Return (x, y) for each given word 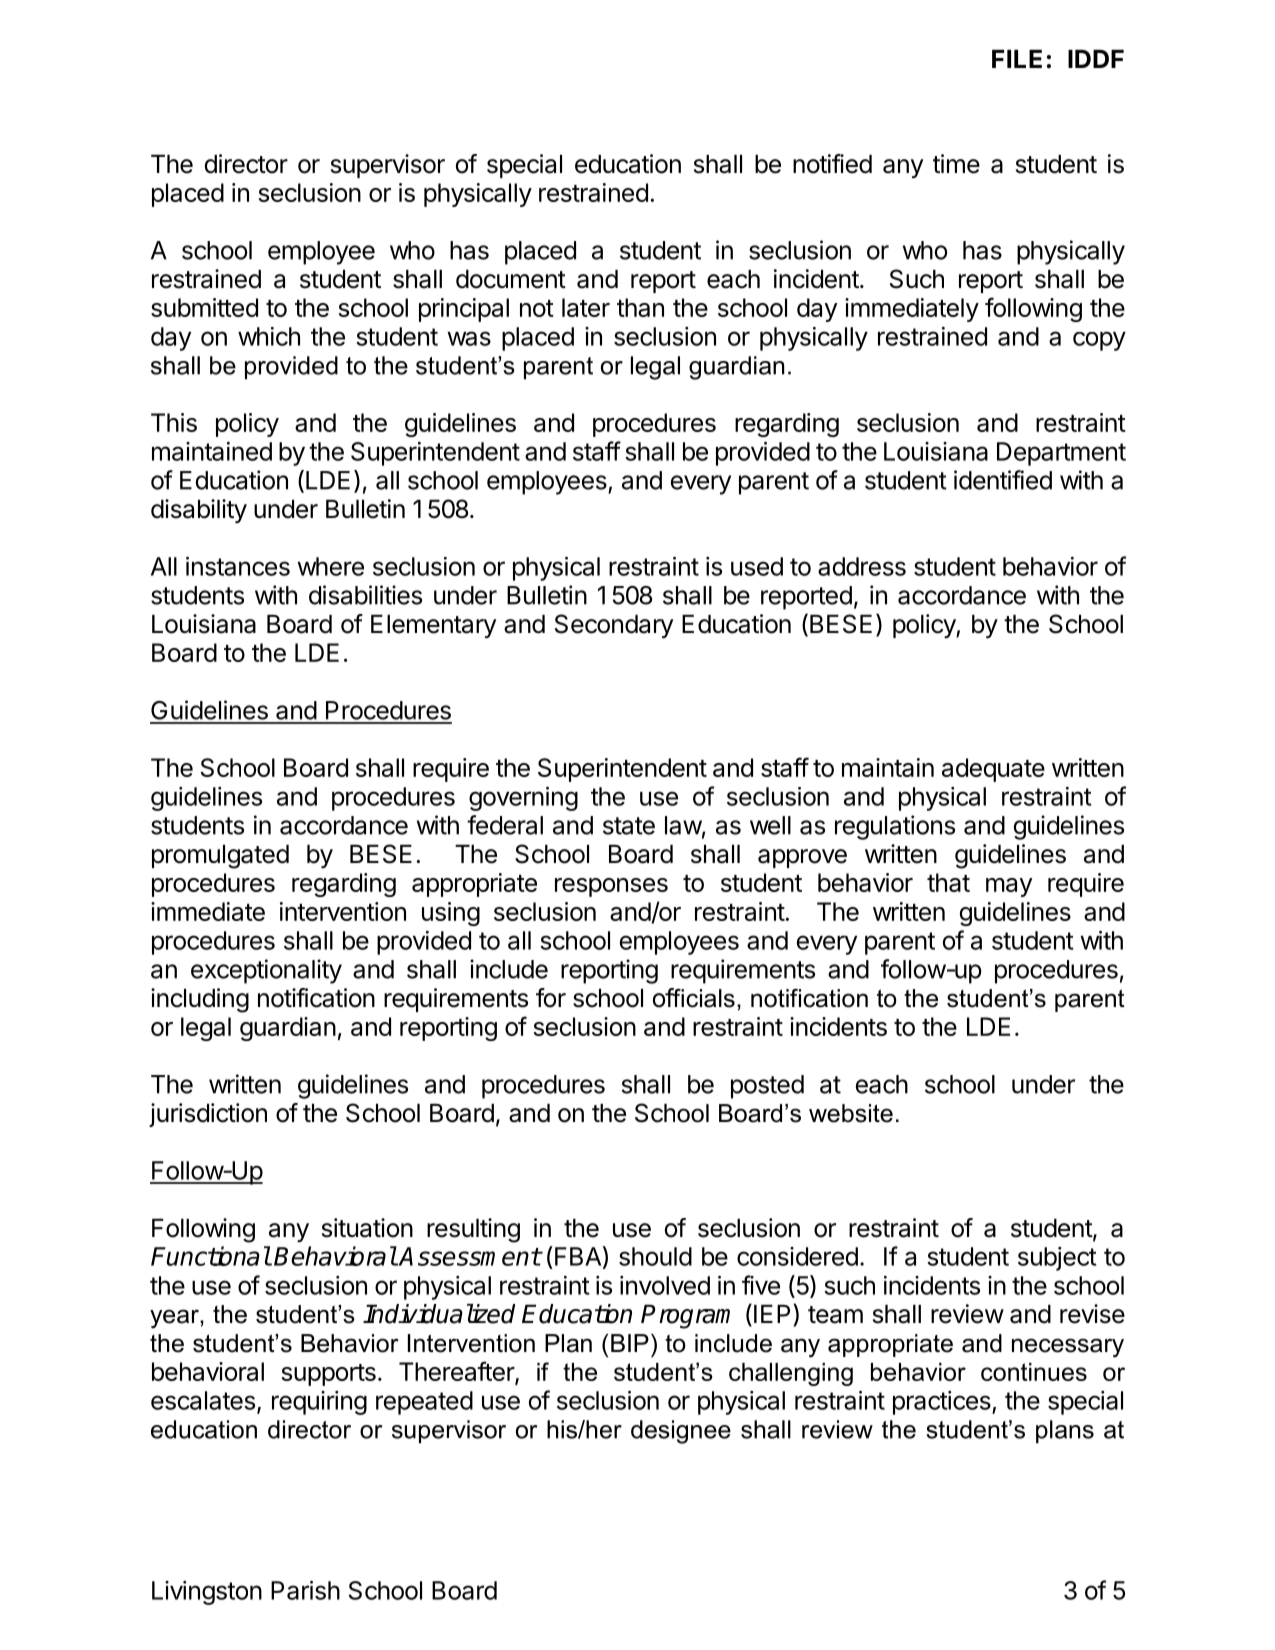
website (851, 1113)
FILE (1017, 59)
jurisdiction (208, 1115)
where (330, 566)
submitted (204, 307)
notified (832, 164)
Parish (305, 1590)
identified (1003, 480)
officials (694, 998)
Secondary (614, 626)
